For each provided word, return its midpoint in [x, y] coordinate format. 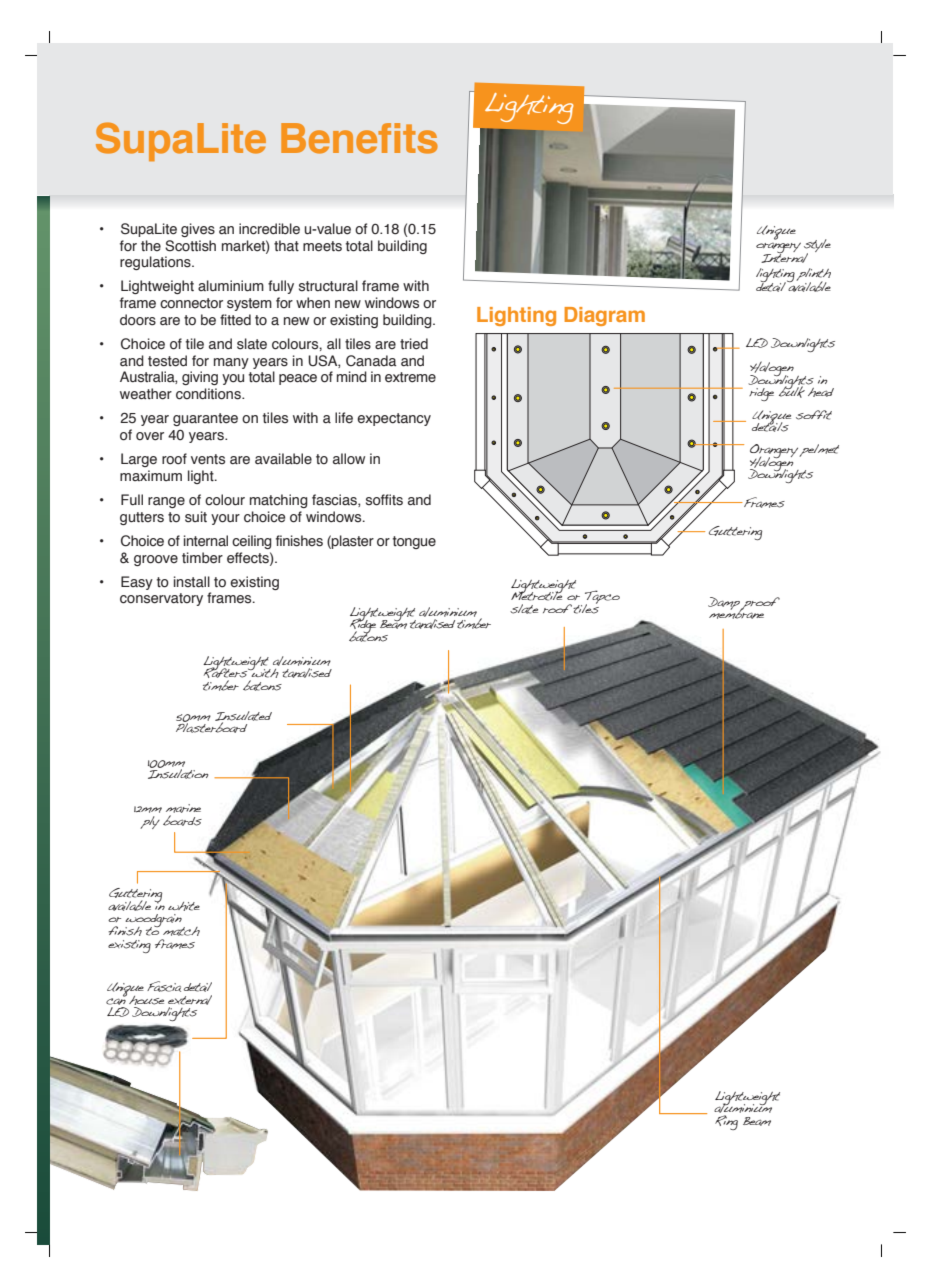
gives [198, 230]
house [146, 1000]
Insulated [243, 717]
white [184, 906]
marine [183, 810]
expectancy [394, 419]
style [817, 247]
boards [182, 820]
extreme [410, 377]
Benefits [359, 138]
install [192, 582]
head [821, 392]
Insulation [178, 773]
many [231, 363]
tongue [414, 542]
